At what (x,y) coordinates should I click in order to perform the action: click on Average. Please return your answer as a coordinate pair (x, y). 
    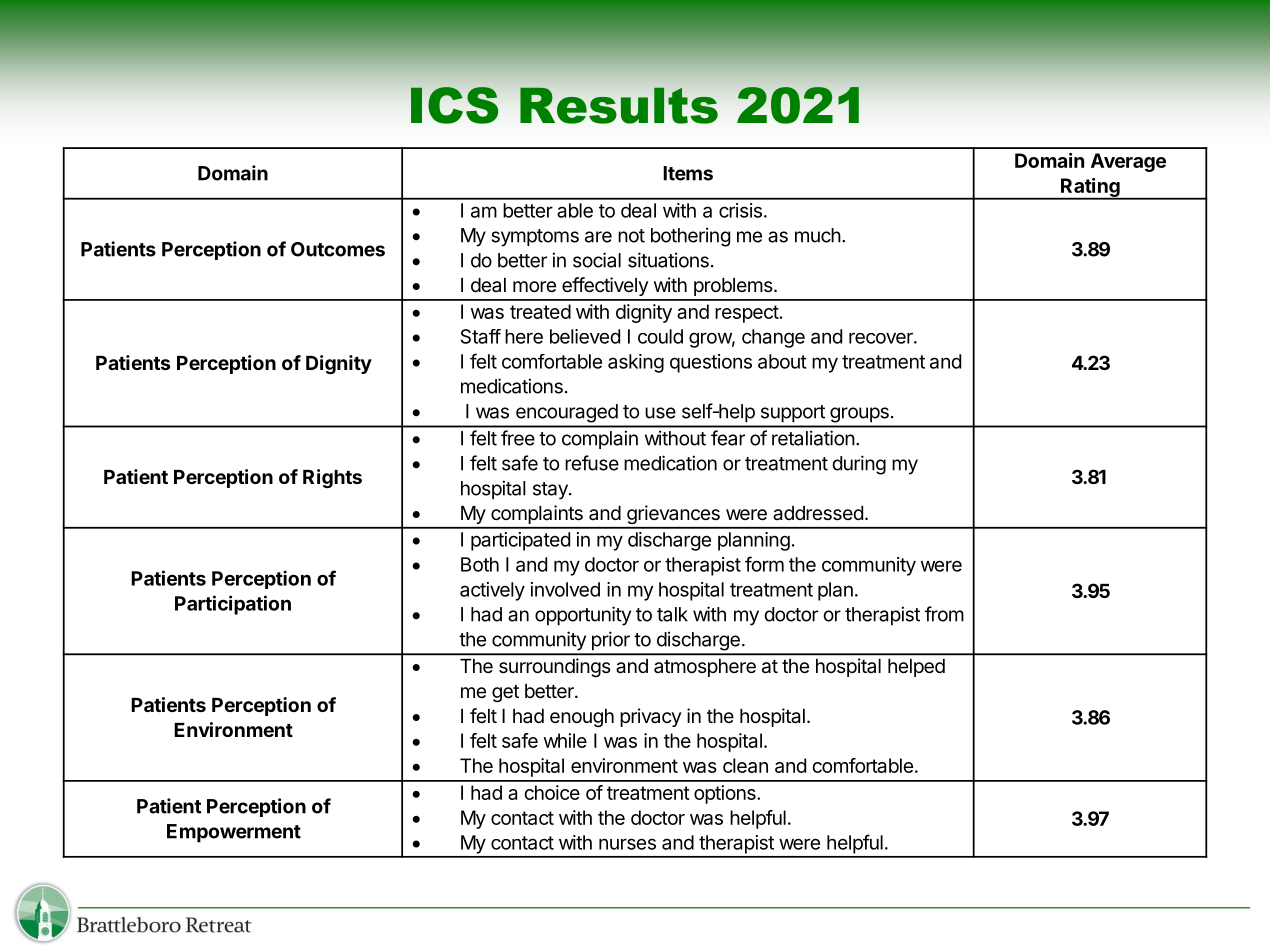
    Looking at the image, I should click on (1128, 162).
